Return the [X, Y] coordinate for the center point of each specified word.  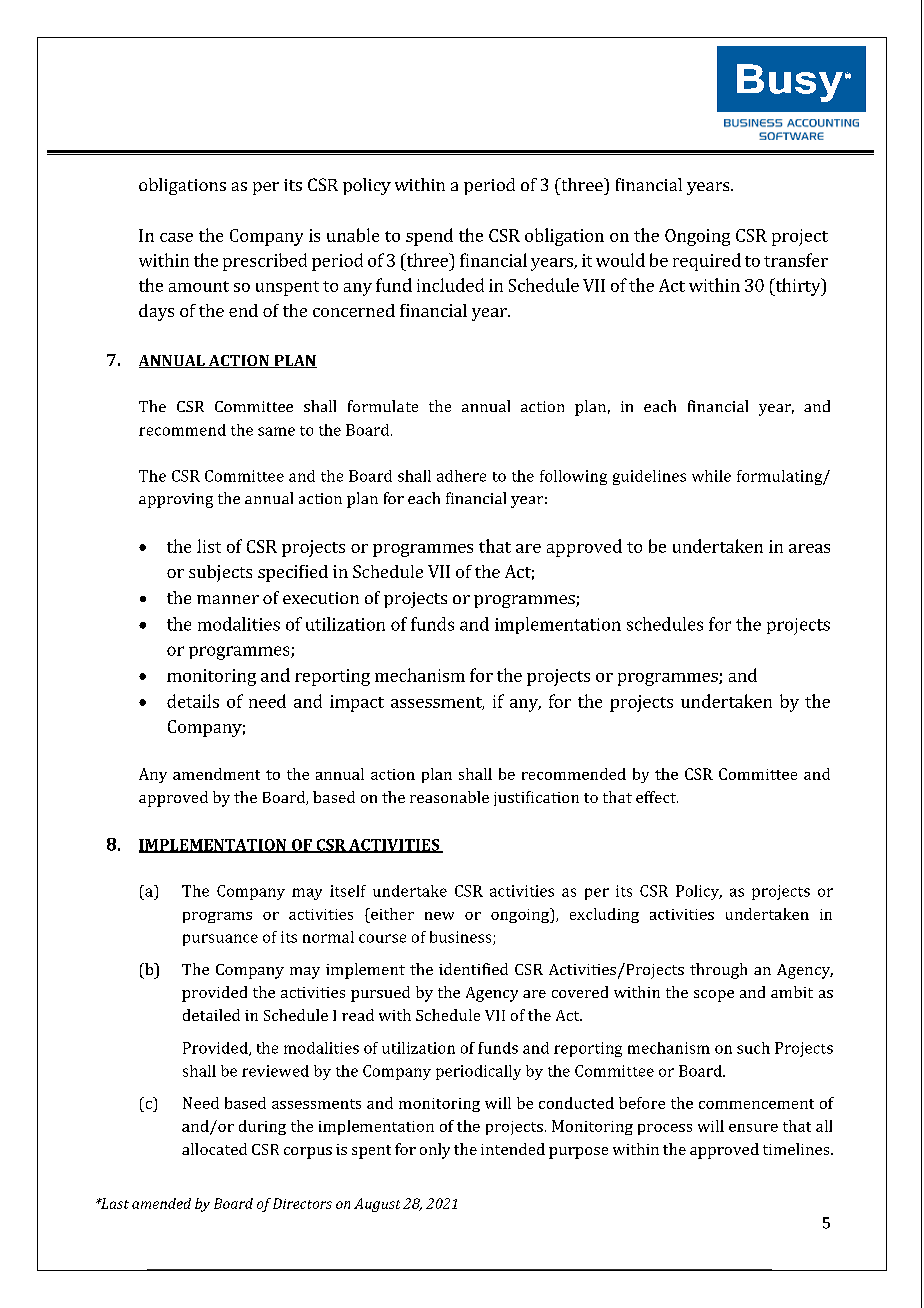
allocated [214, 1149]
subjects [220, 573]
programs [217, 917]
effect [657, 797]
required [707, 262]
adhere [461, 476]
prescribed [265, 262]
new [439, 916]
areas [809, 548]
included [450, 285]
